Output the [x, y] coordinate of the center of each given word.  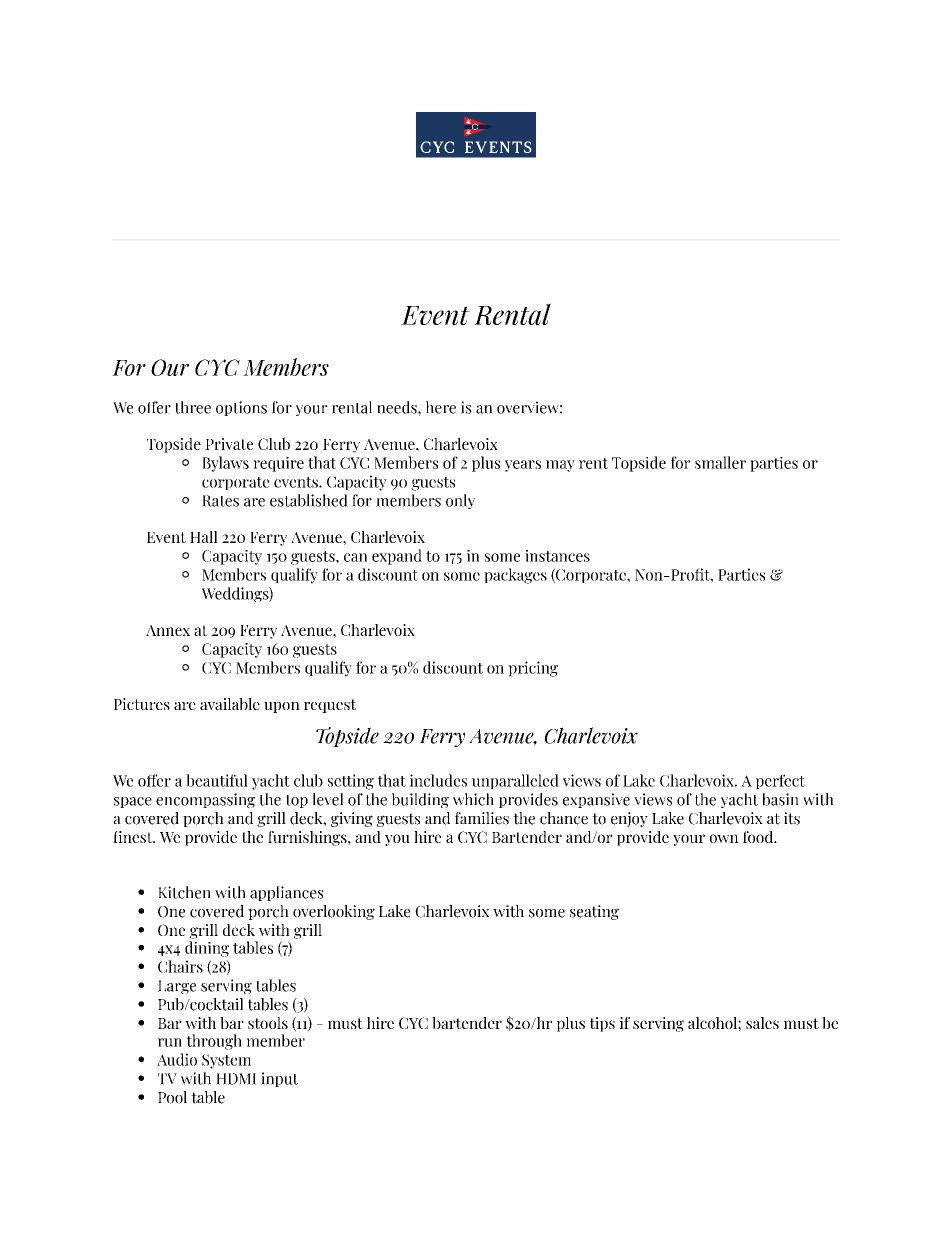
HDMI [236, 1079]
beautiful [217, 780]
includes [438, 780]
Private [229, 444]
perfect [780, 781]
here [441, 407]
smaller [720, 462]
